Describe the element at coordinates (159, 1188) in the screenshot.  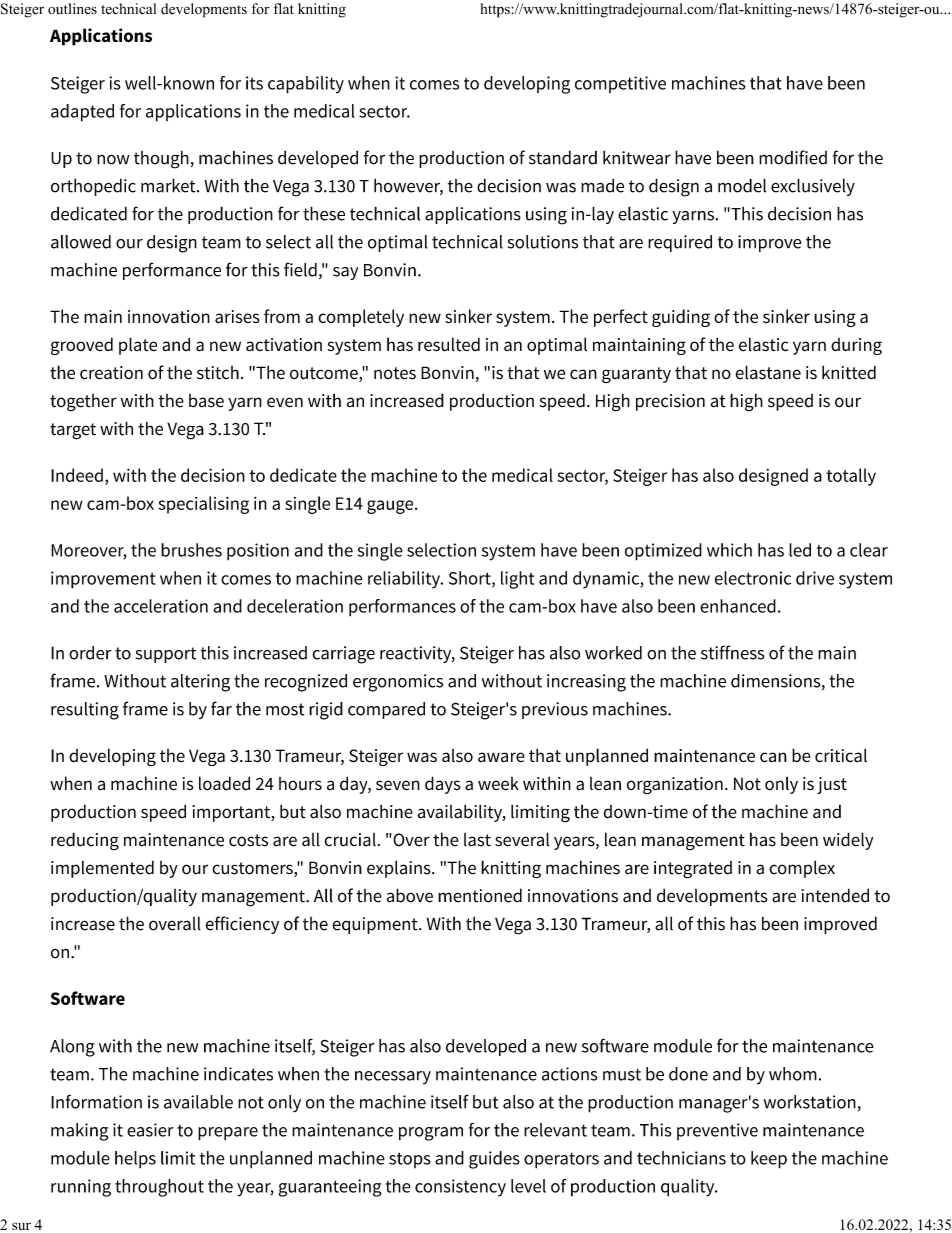
I see `throughout` at that location.
